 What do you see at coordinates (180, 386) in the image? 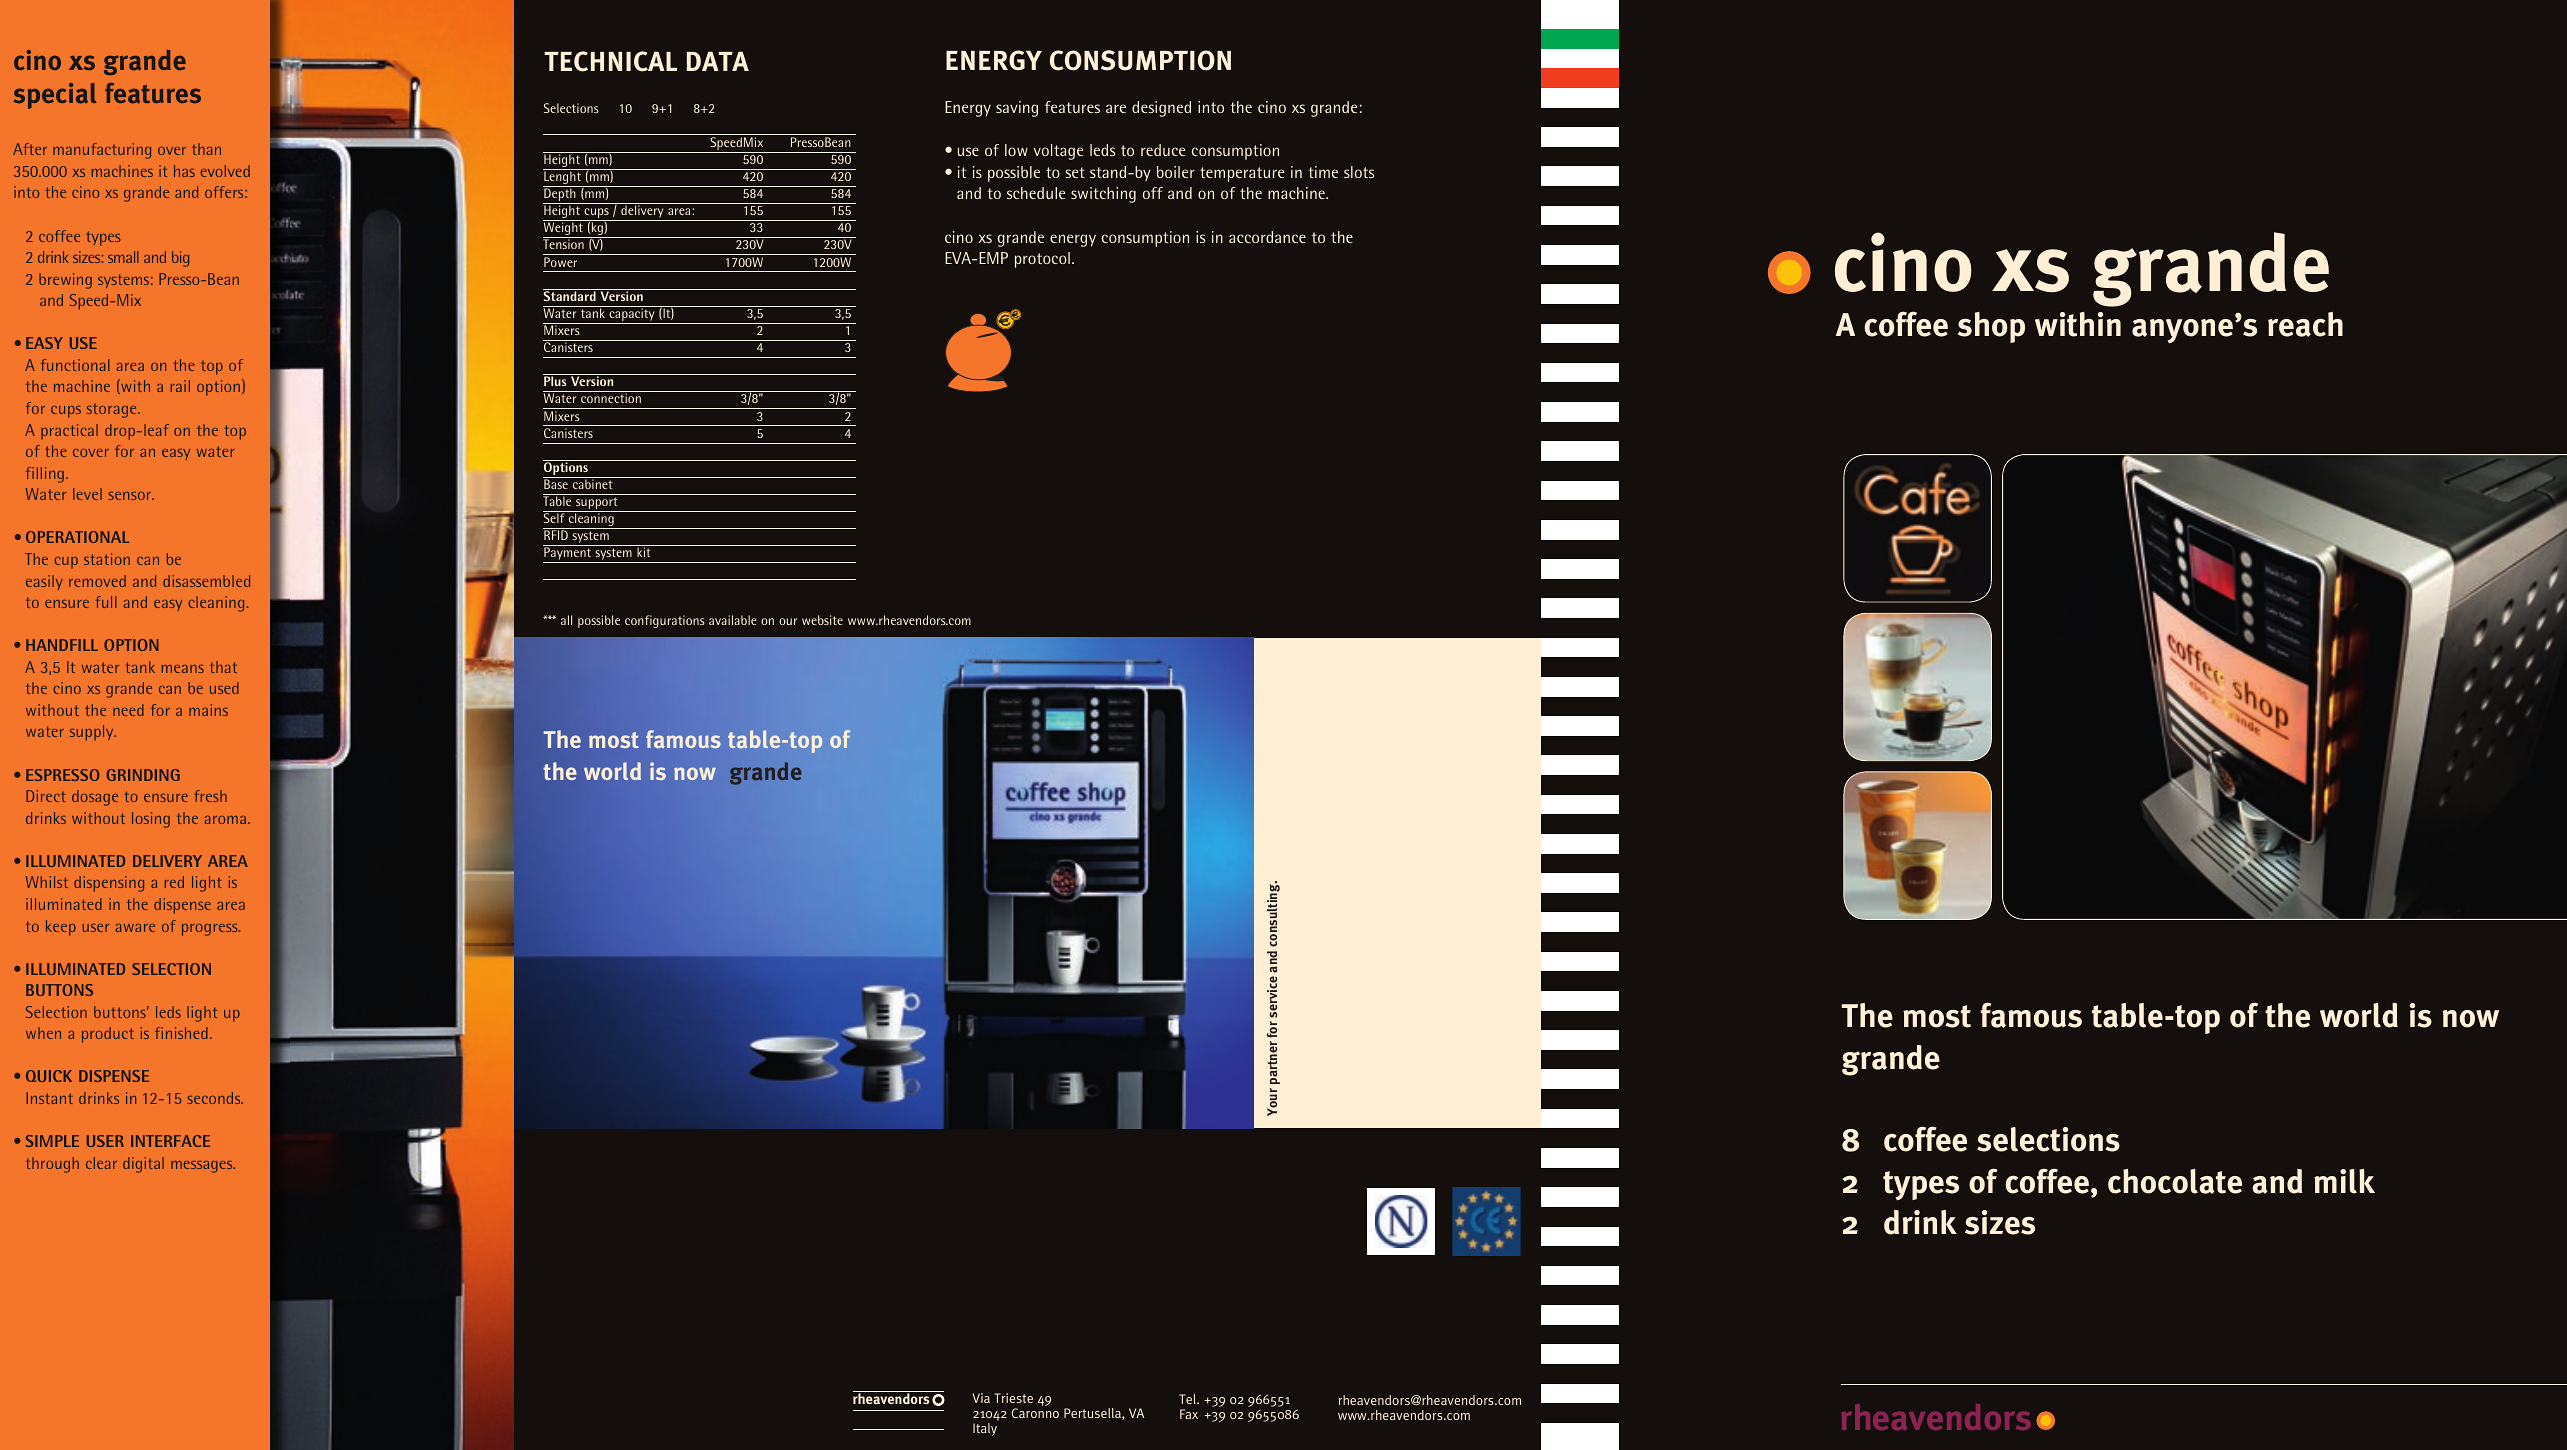
I see `rail` at bounding box center [180, 386].
